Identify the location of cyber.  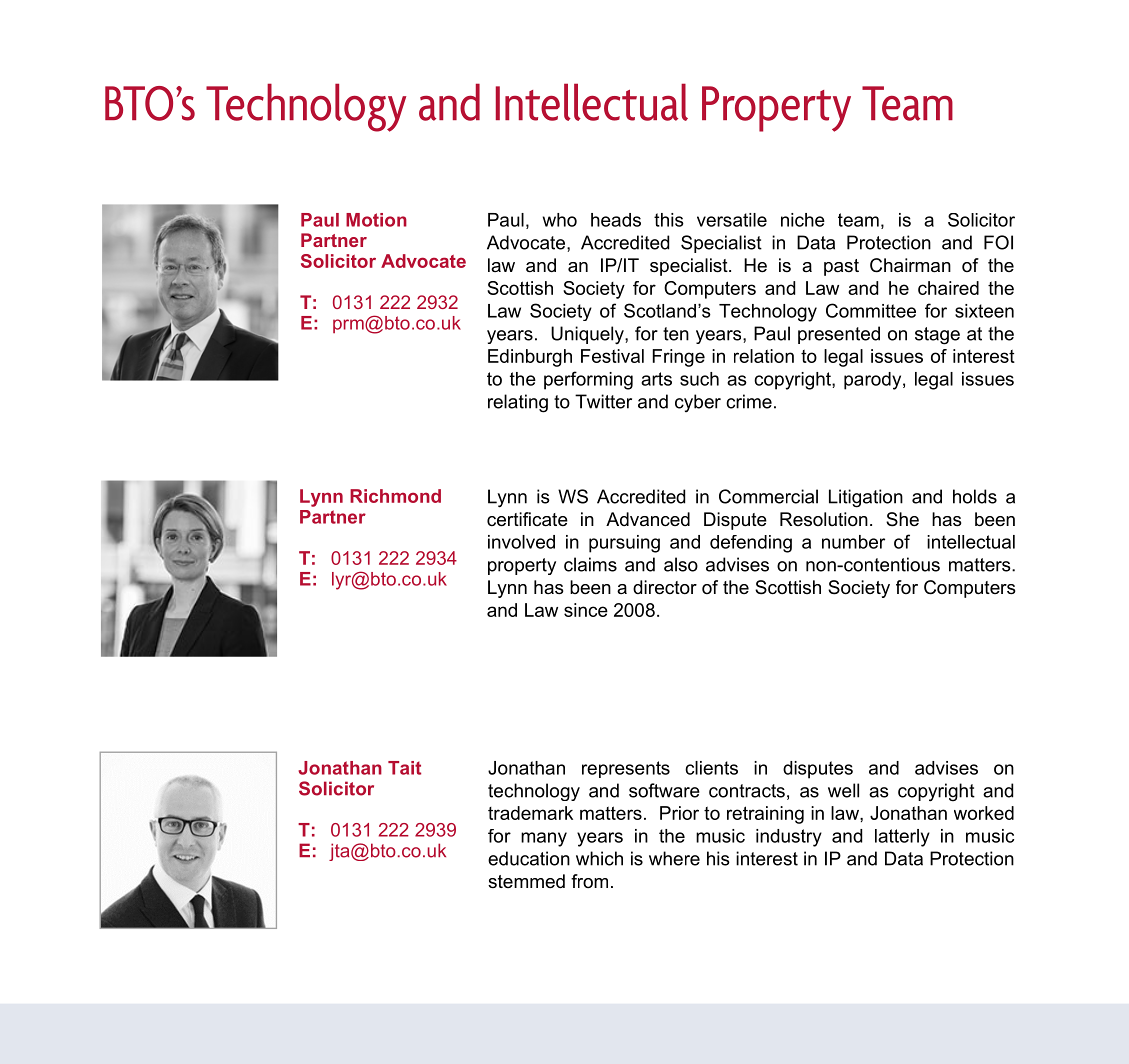
(698, 403).
